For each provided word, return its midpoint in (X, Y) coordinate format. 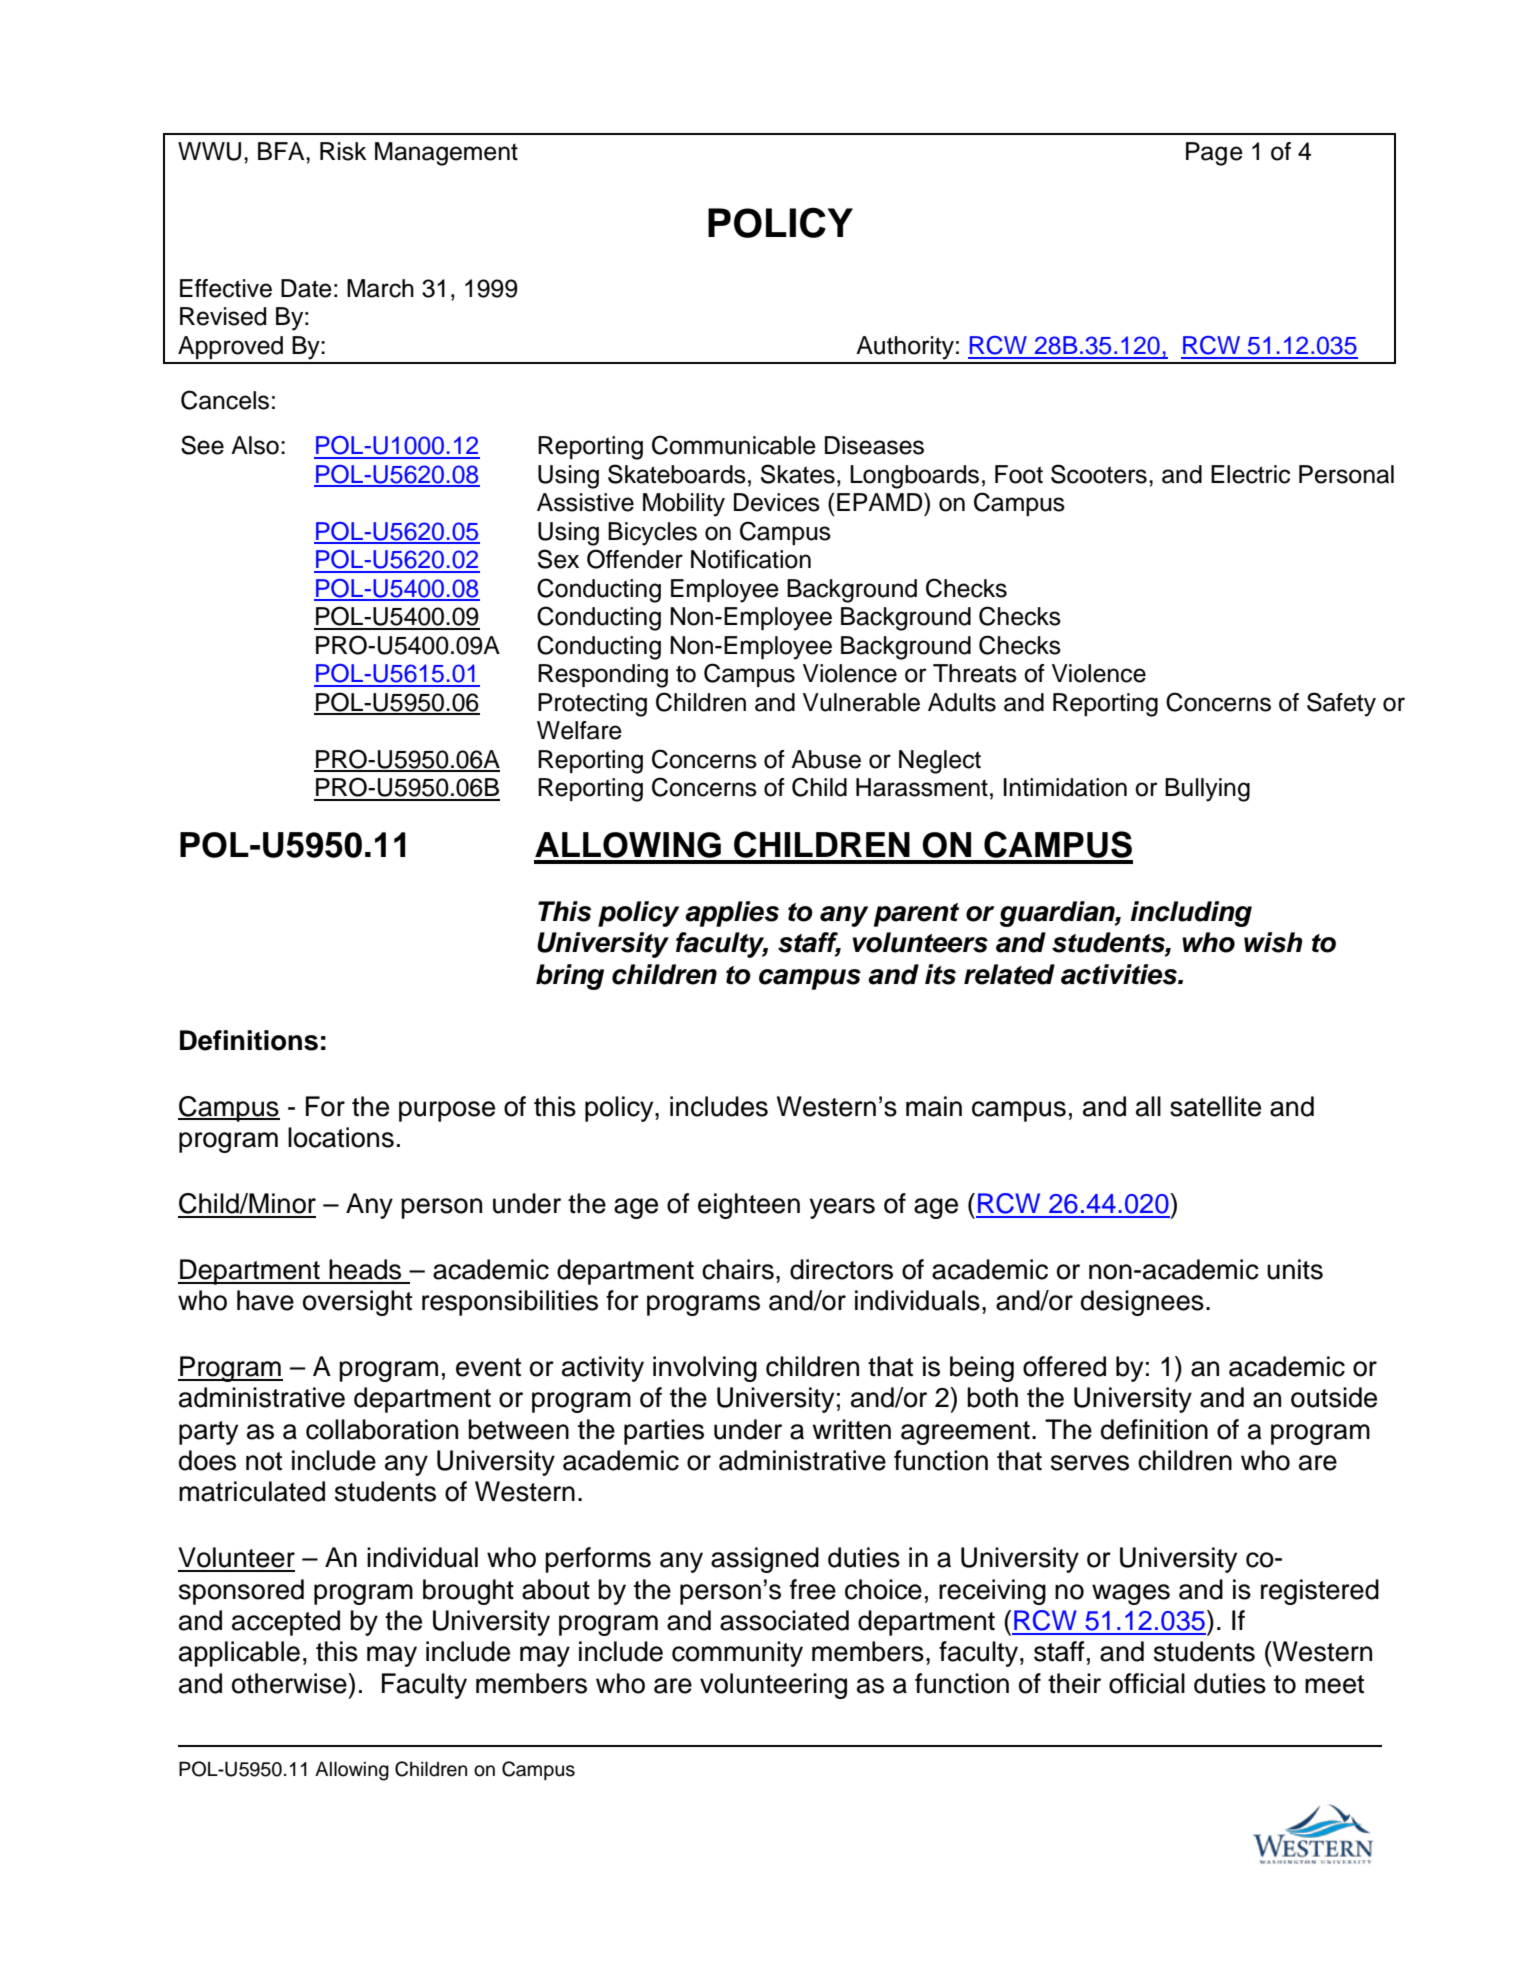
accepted (286, 1623)
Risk (343, 151)
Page (1214, 154)
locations (341, 1137)
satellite (1215, 1106)
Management (446, 154)
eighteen (749, 1206)
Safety (1341, 704)
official (1147, 1683)
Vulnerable (861, 702)
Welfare (579, 730)
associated (784, 1620)
